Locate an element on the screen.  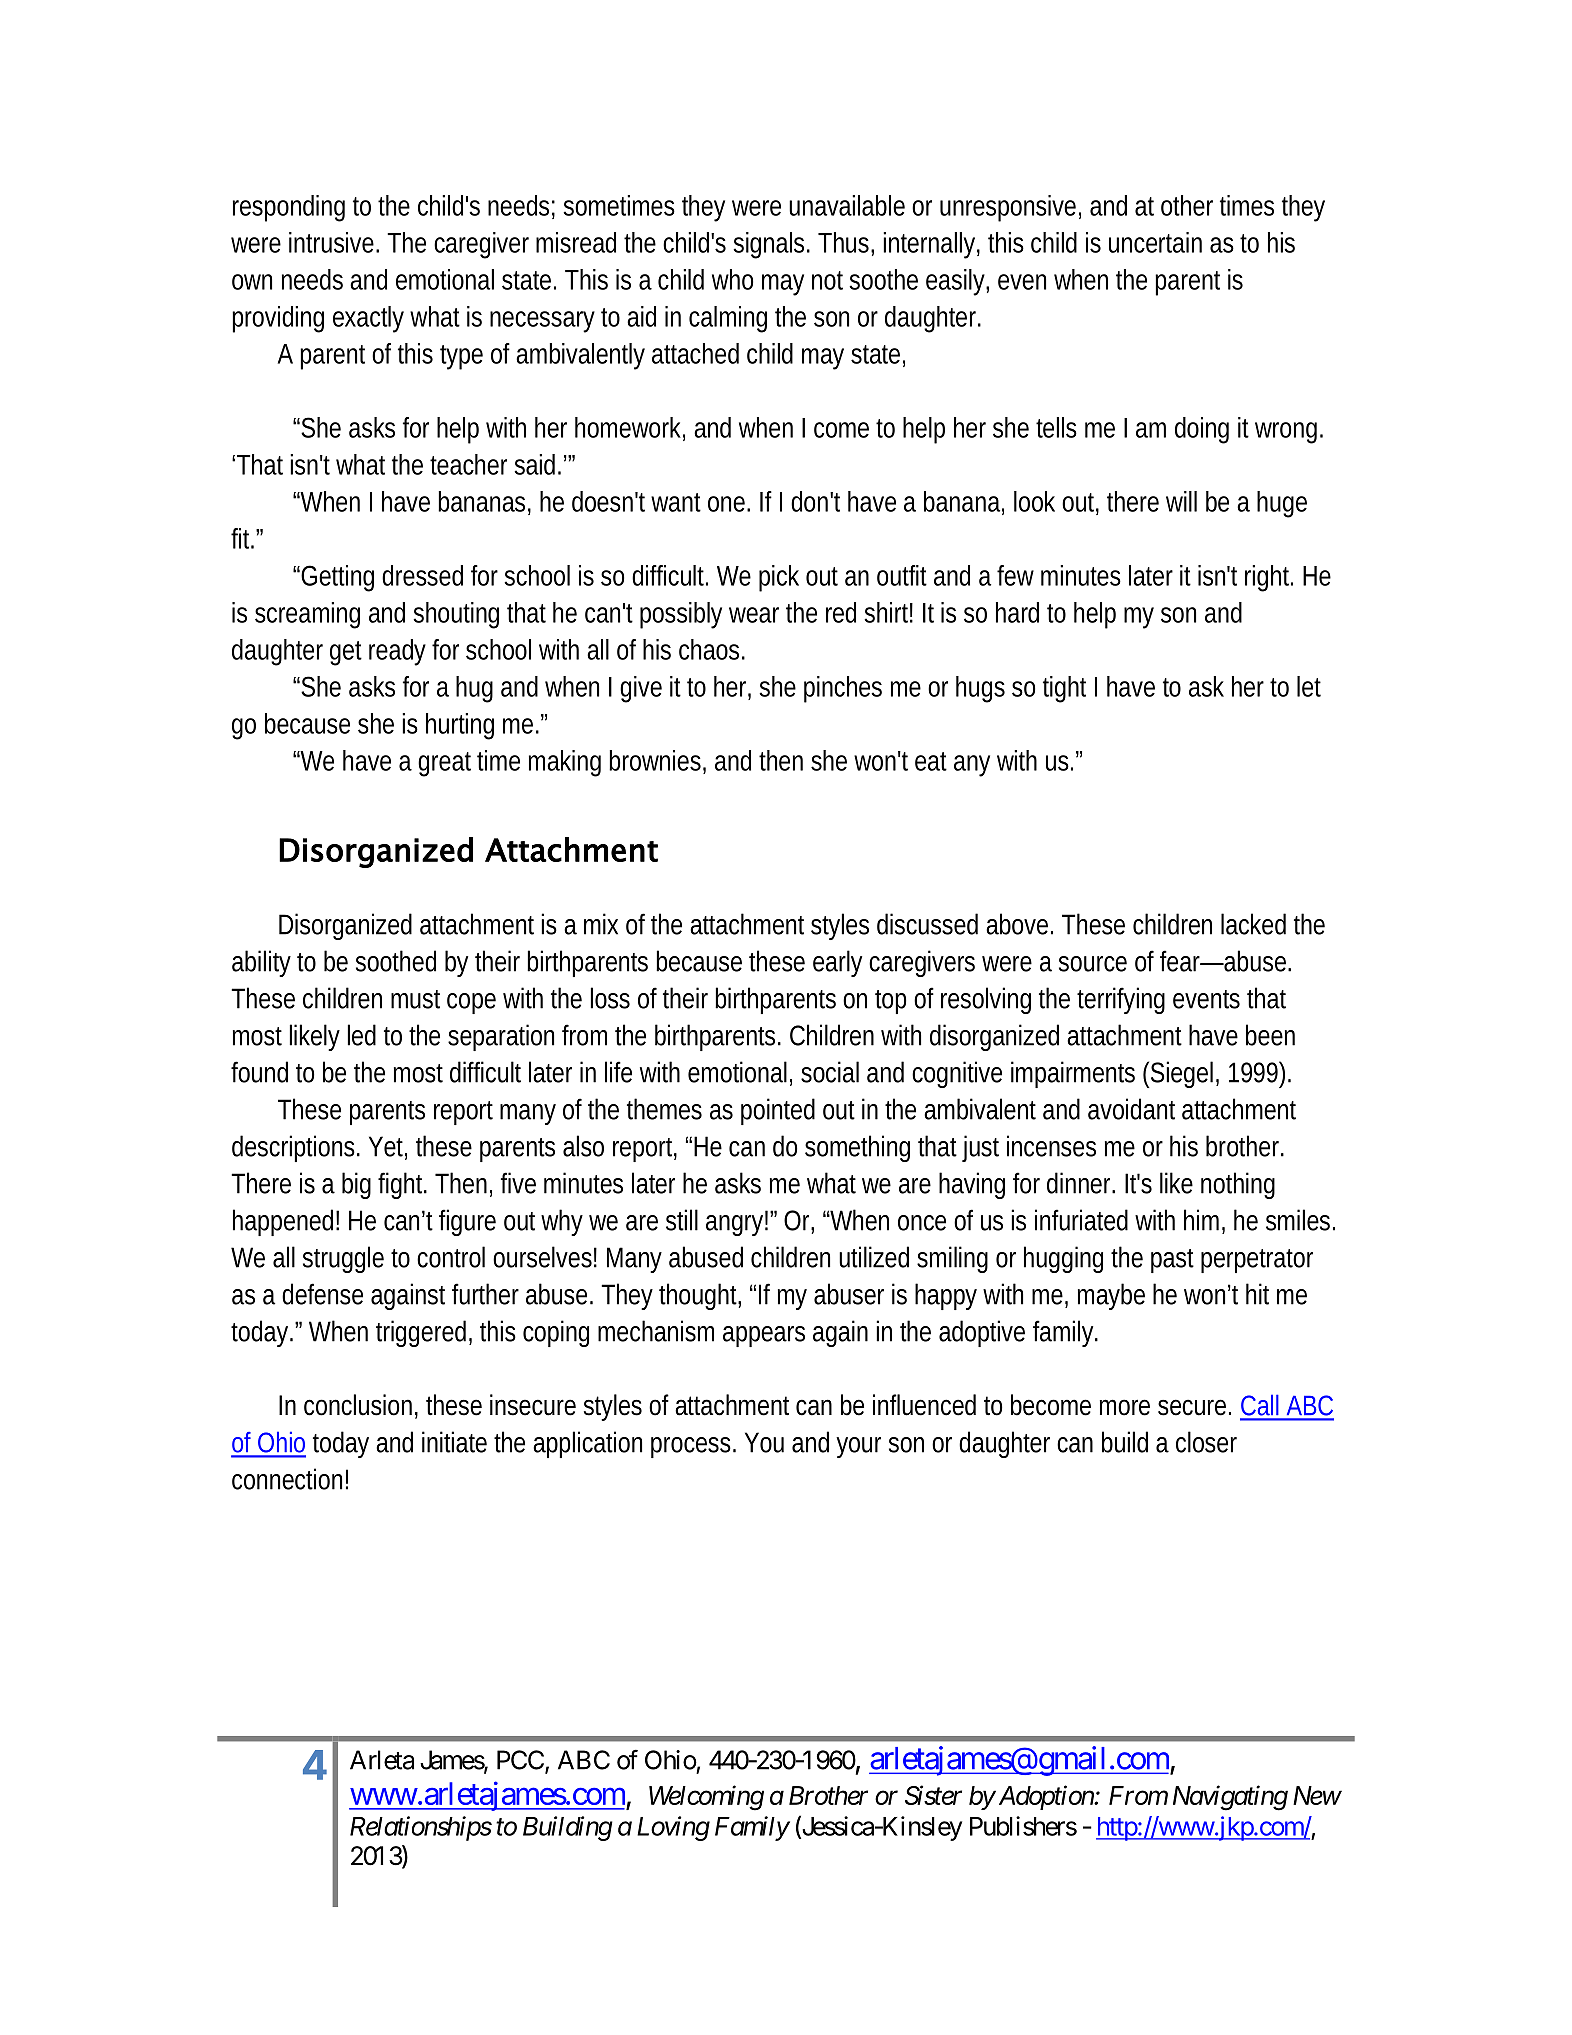
Navigating is located at coordinates (1230, 1798).
